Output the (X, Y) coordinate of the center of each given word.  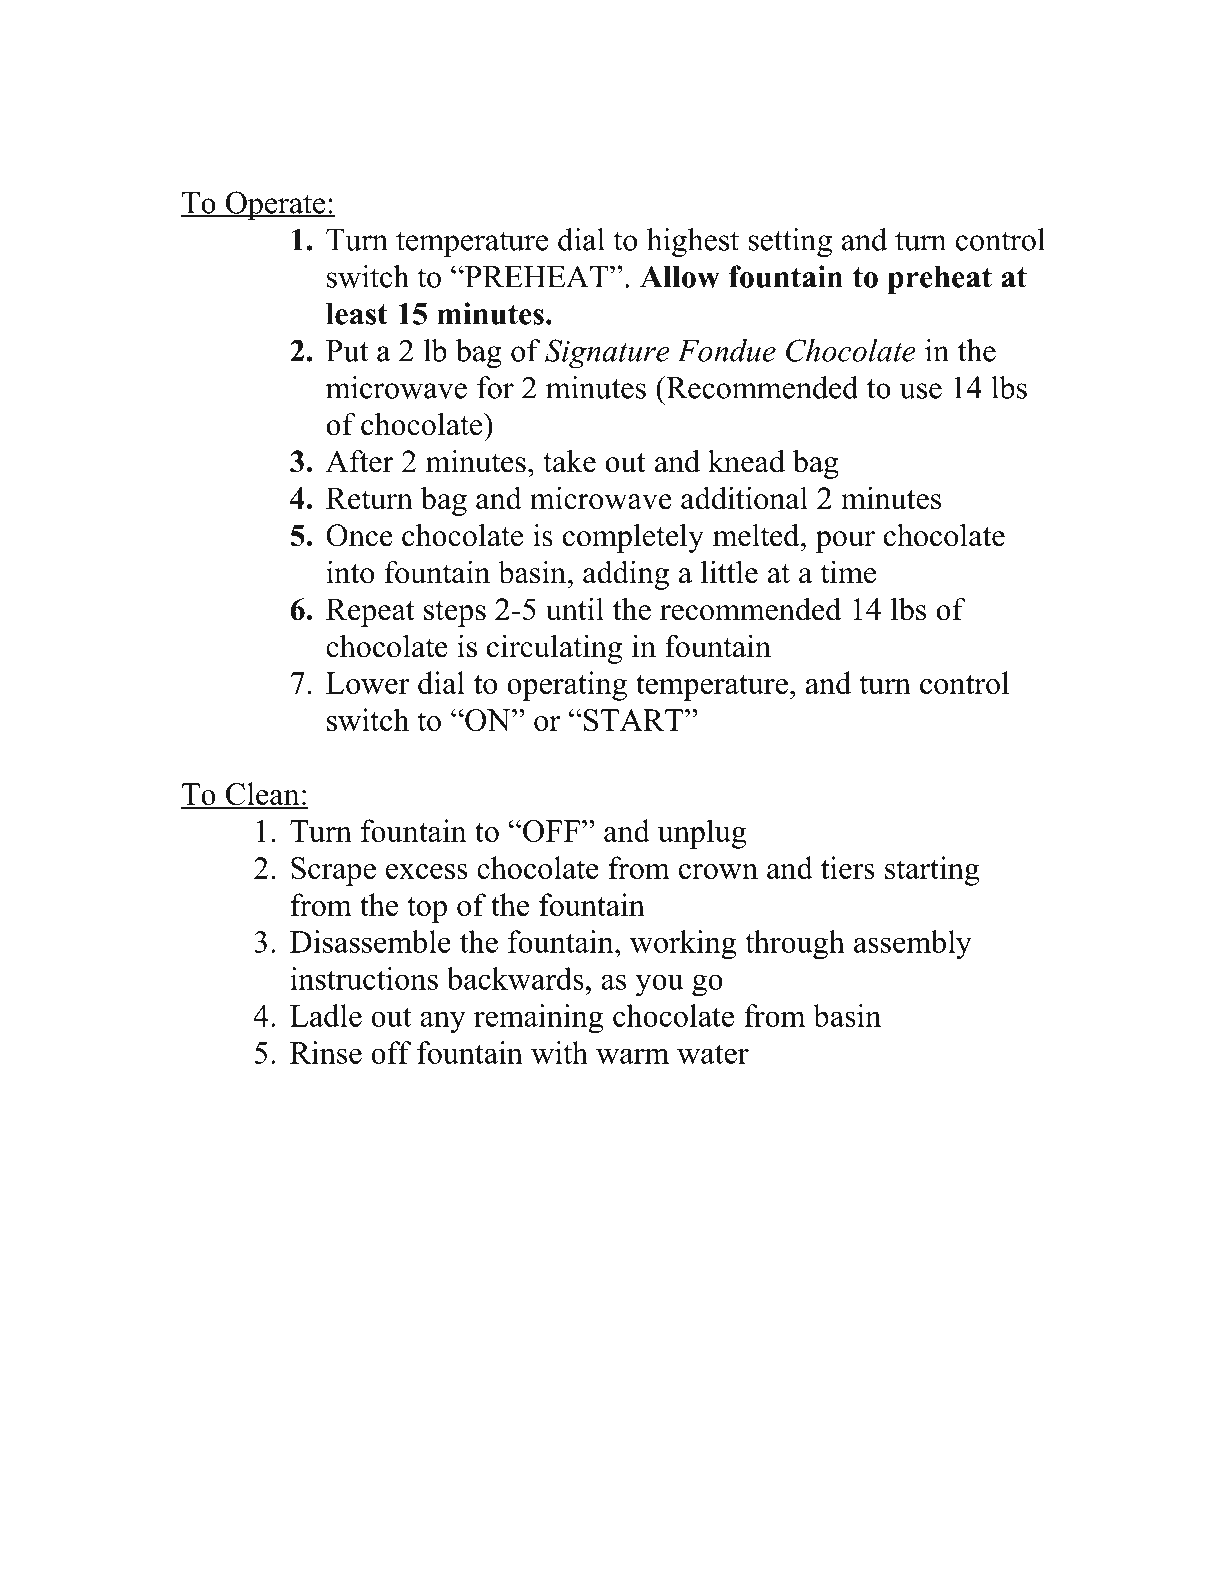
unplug (702, 834)
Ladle (326, 1015)
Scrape (333, 871)
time (848, 572)
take (569, 461)
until (575, 609)
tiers (848, 867)
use (921, 391)
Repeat (370, 612)
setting (790, 242)
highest (693, 242)
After (360, 461)
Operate (275, 205)
